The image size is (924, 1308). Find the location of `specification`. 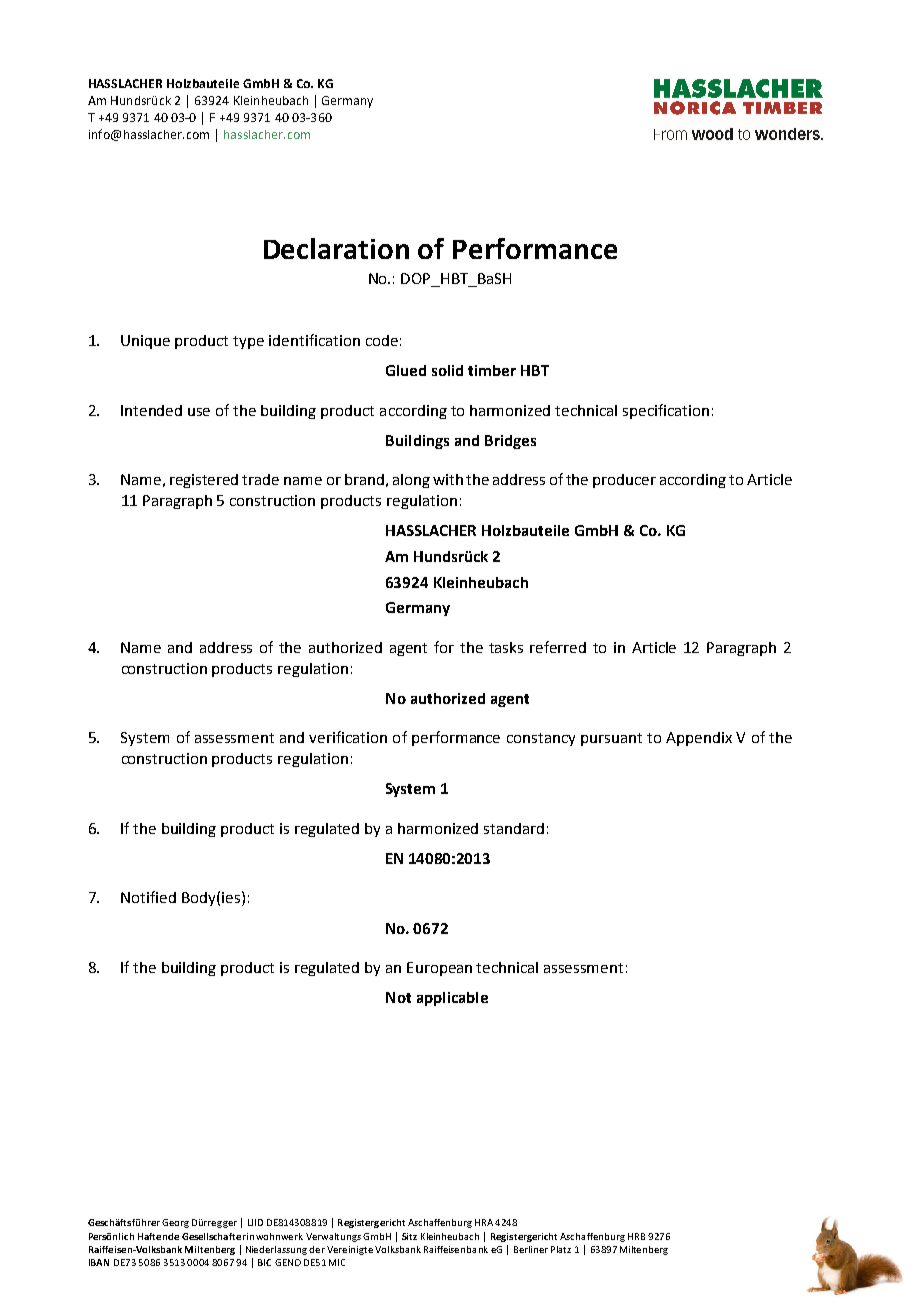

specification is located at coordinates (666, 411).
